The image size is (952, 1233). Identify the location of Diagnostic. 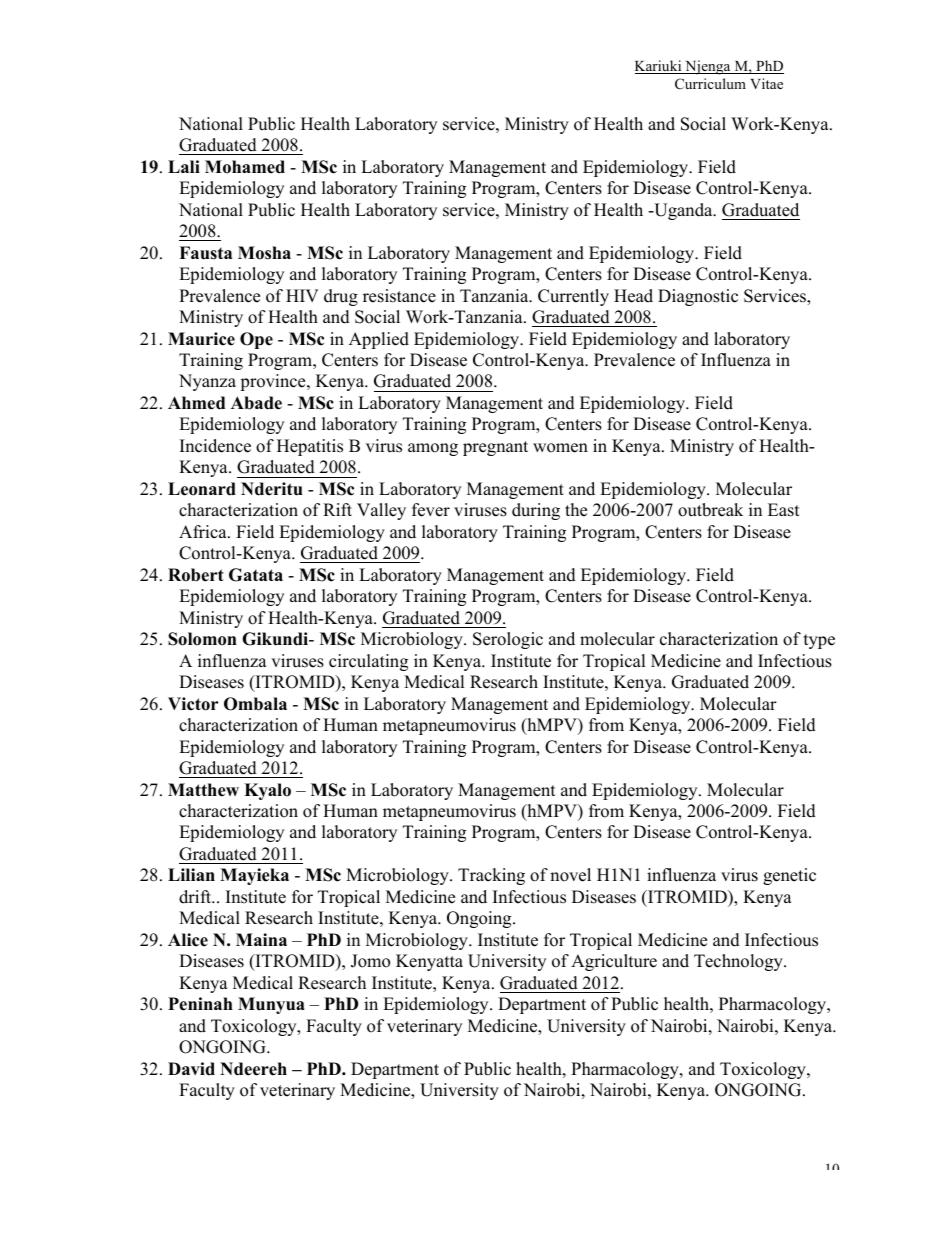
(698, 297).
